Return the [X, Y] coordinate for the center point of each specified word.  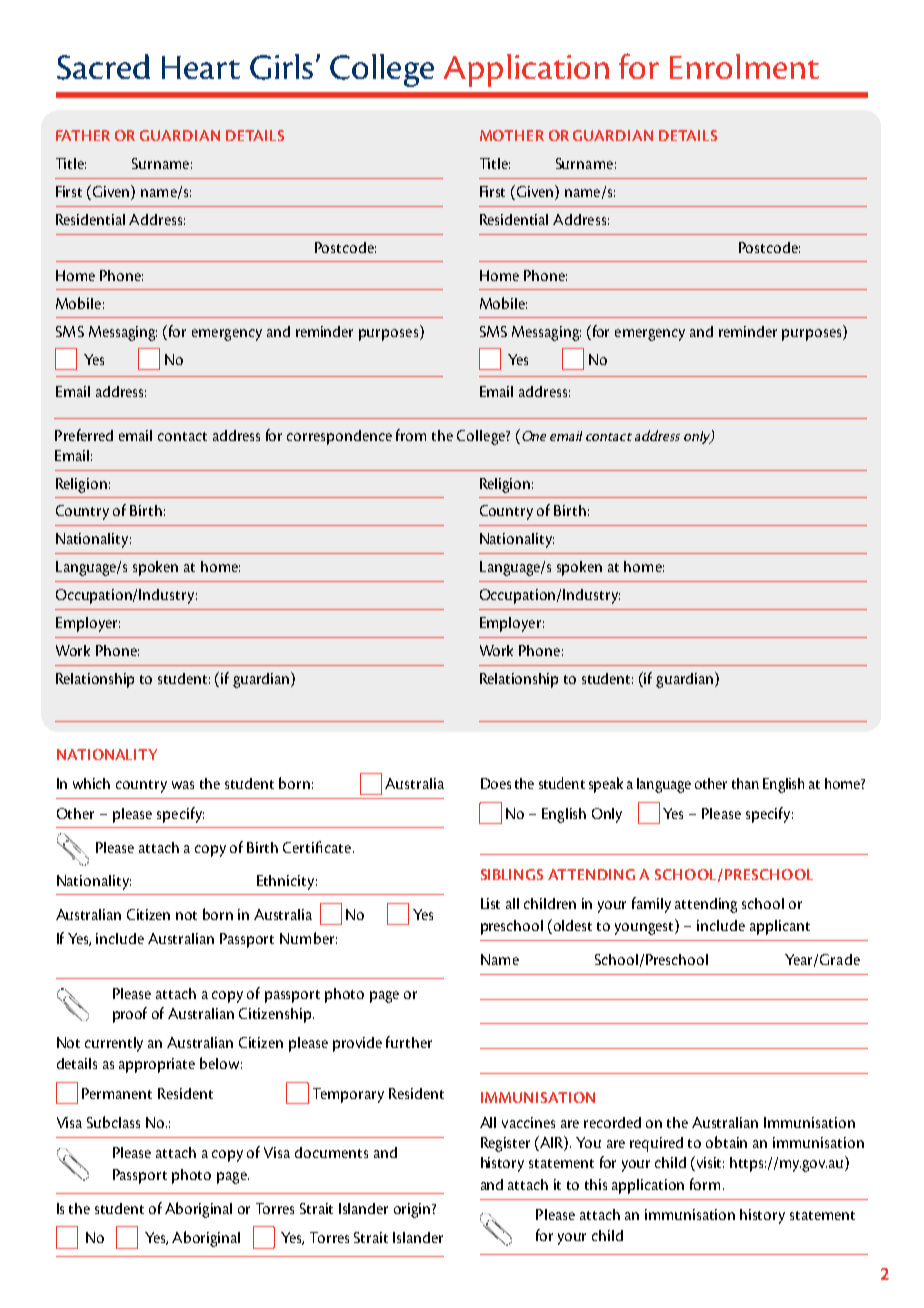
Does [496, 783]
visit [710, 1162]
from [411, 435]
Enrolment [744, 66]
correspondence [339, 437]
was [183, 785]
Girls [281, 67]
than [745, 783]
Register [505, 1144]
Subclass [113, 1122]
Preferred [84, 435]
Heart [201, 67]
